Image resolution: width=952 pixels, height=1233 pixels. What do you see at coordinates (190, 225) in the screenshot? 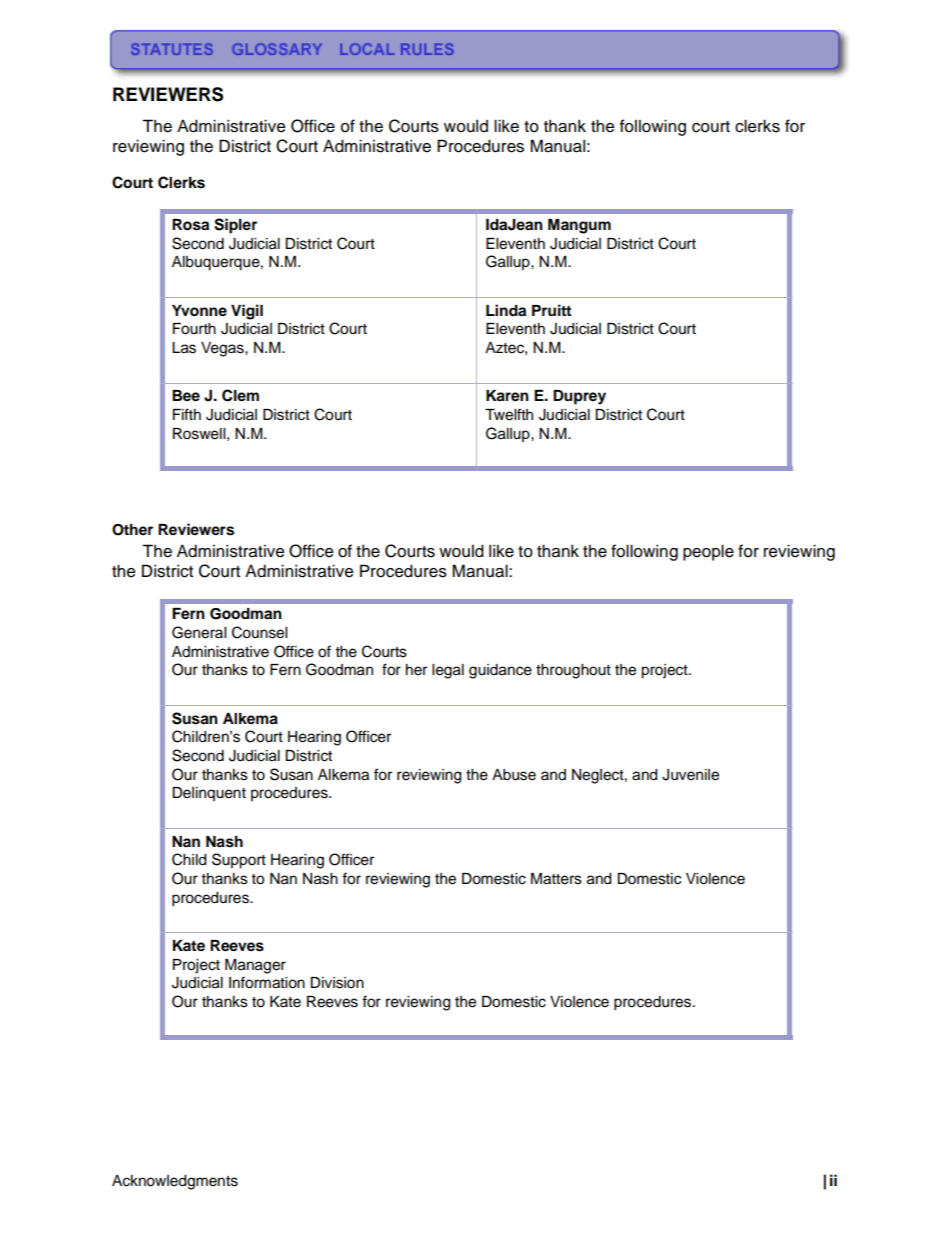
I see `Rosa` at bounding box center [190, 225].
